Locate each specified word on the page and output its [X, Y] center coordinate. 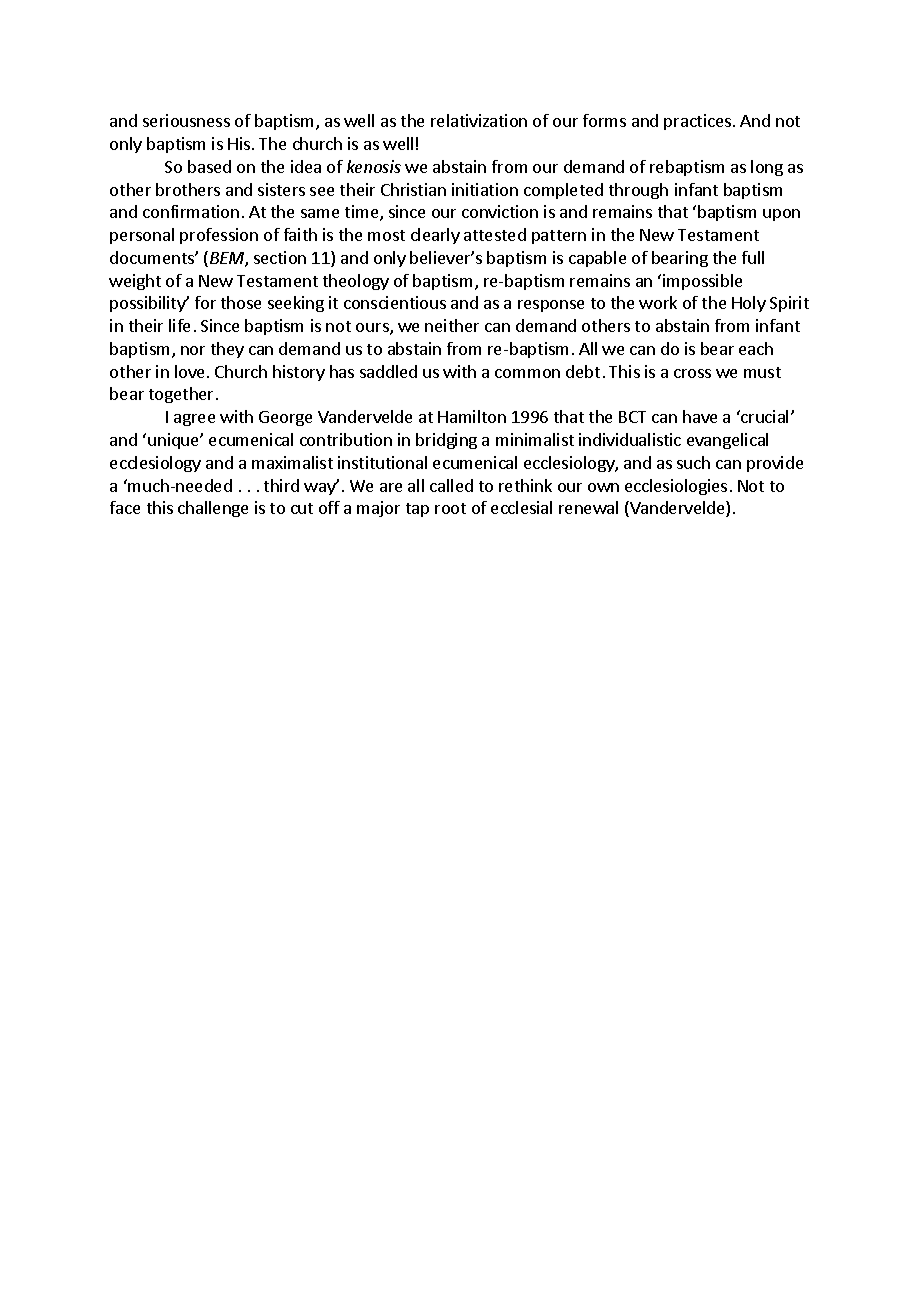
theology [356, 282]
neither [452, 325]
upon [781, 215]
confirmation [191, 211]
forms [604, 120]
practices [699, 122]
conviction [500, 211]
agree [194, 420]
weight [135, 282]
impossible [702, 282]
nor [193, 350]
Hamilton [472, 416]
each [756, 348]
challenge [213, 509]
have [700, 416]
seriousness [186, 120]
